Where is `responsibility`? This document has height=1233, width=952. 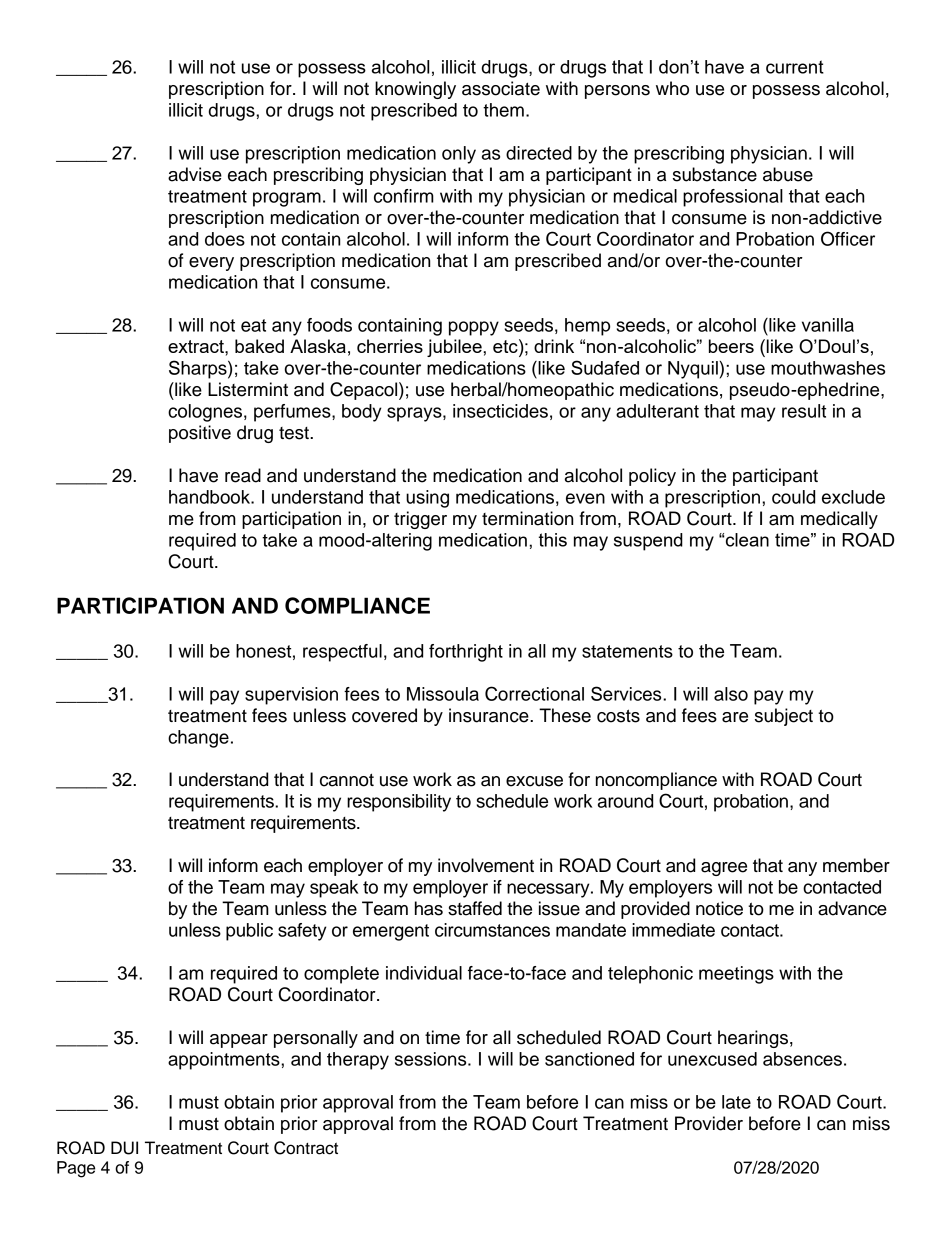
responsibility is located at coordinates (399, 803).
